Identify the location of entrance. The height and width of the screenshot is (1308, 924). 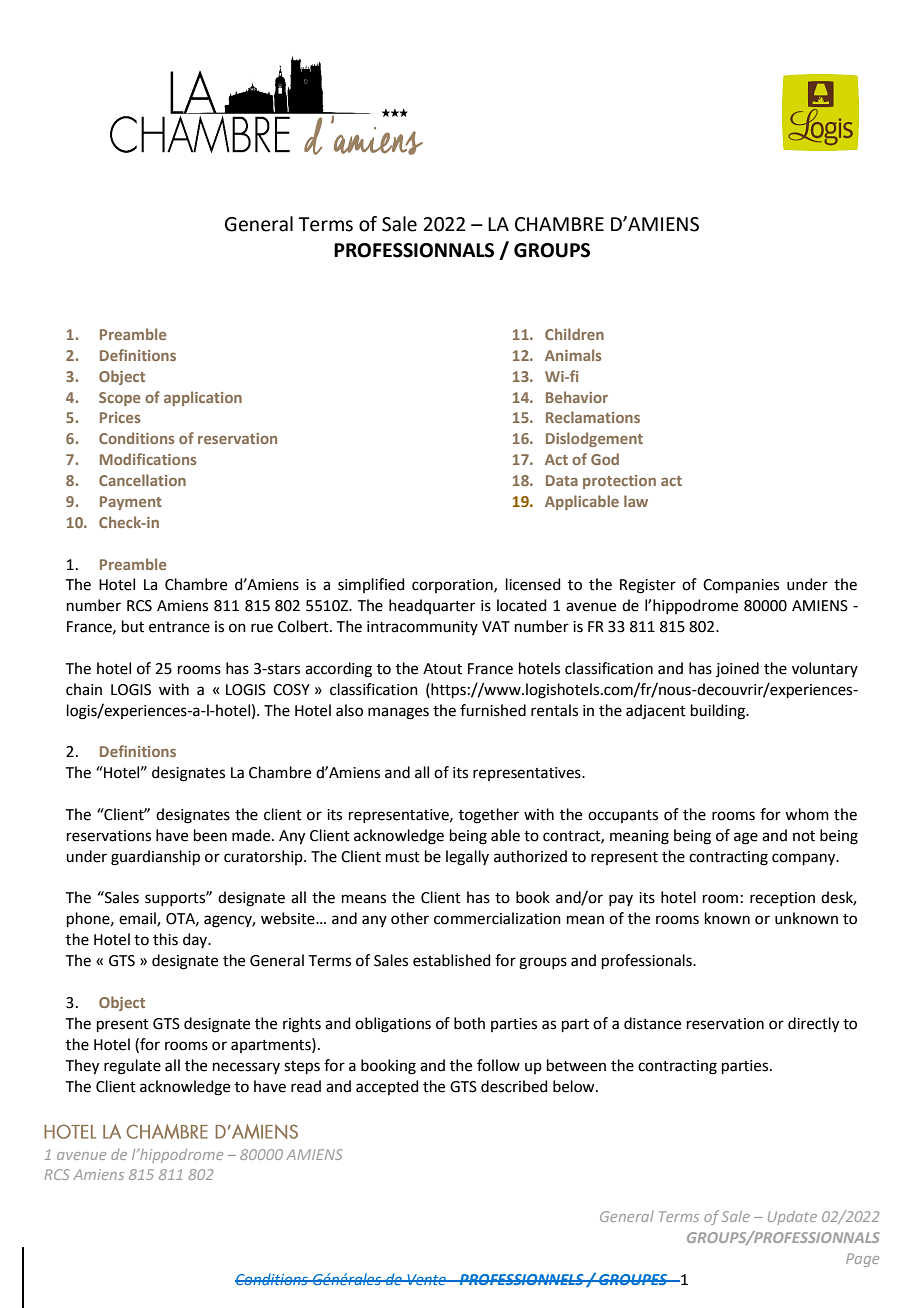
(179, 627).
